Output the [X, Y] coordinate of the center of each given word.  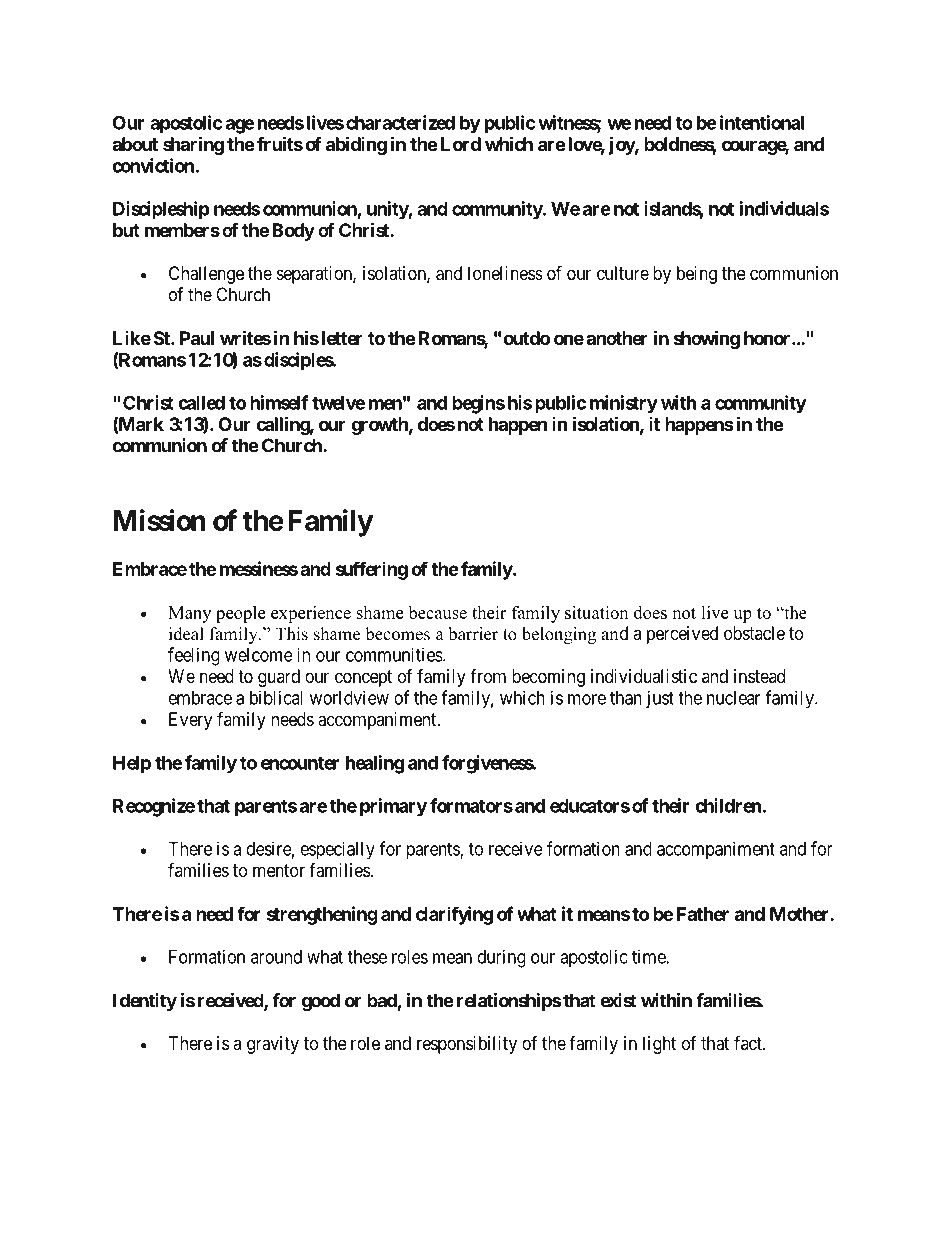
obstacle [754, 633]
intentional [762, 122]
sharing [193, 145]
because [438, 612]
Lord [461, 144]
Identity [145, 1002]
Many [189, 614]
